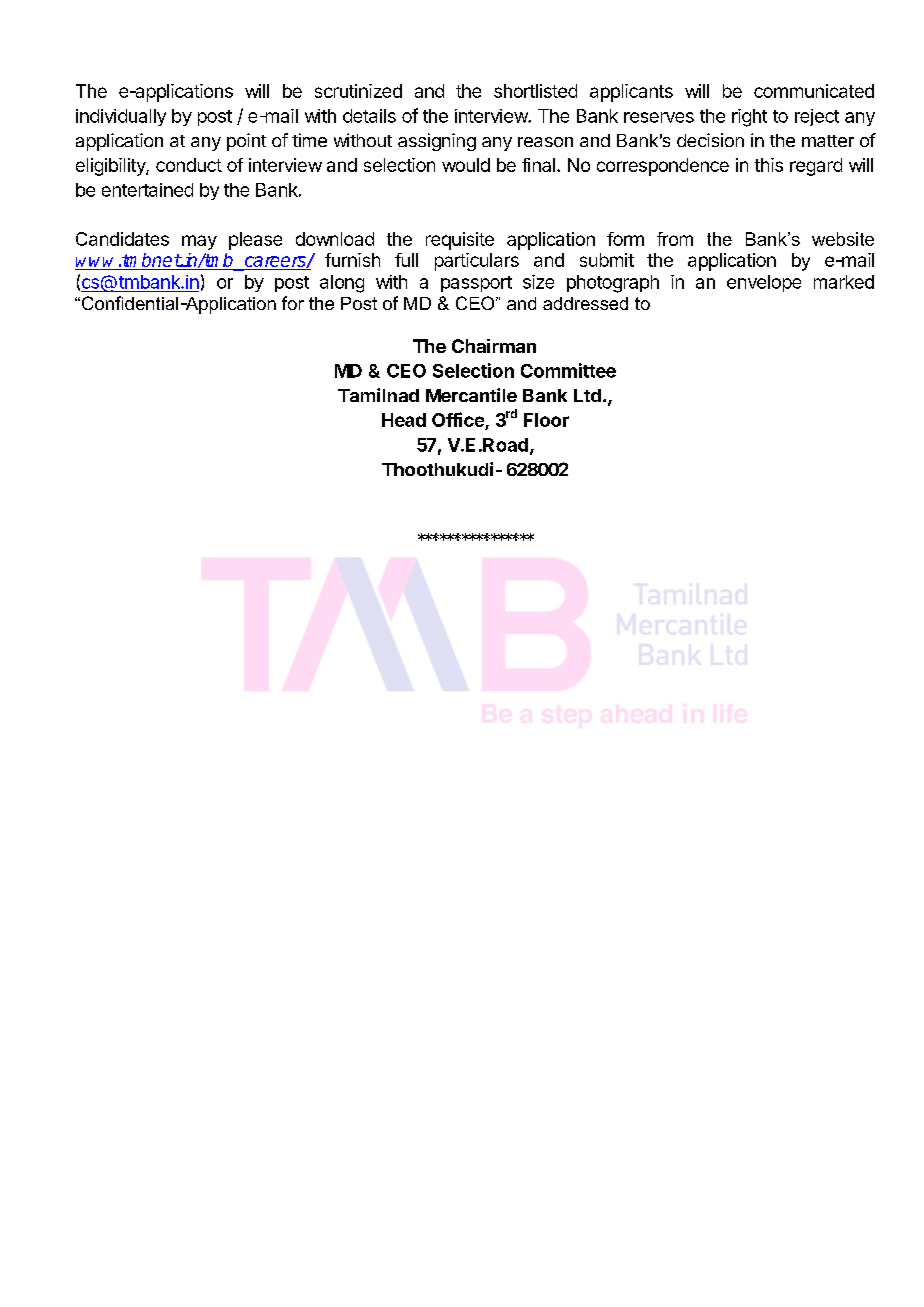 Image resolution: width=924 pixels, height=1307 pixels. What do you see at coordinates (535, 91) in the screenshot?
I see `shortlisted` at bounding box center [535, 91].
